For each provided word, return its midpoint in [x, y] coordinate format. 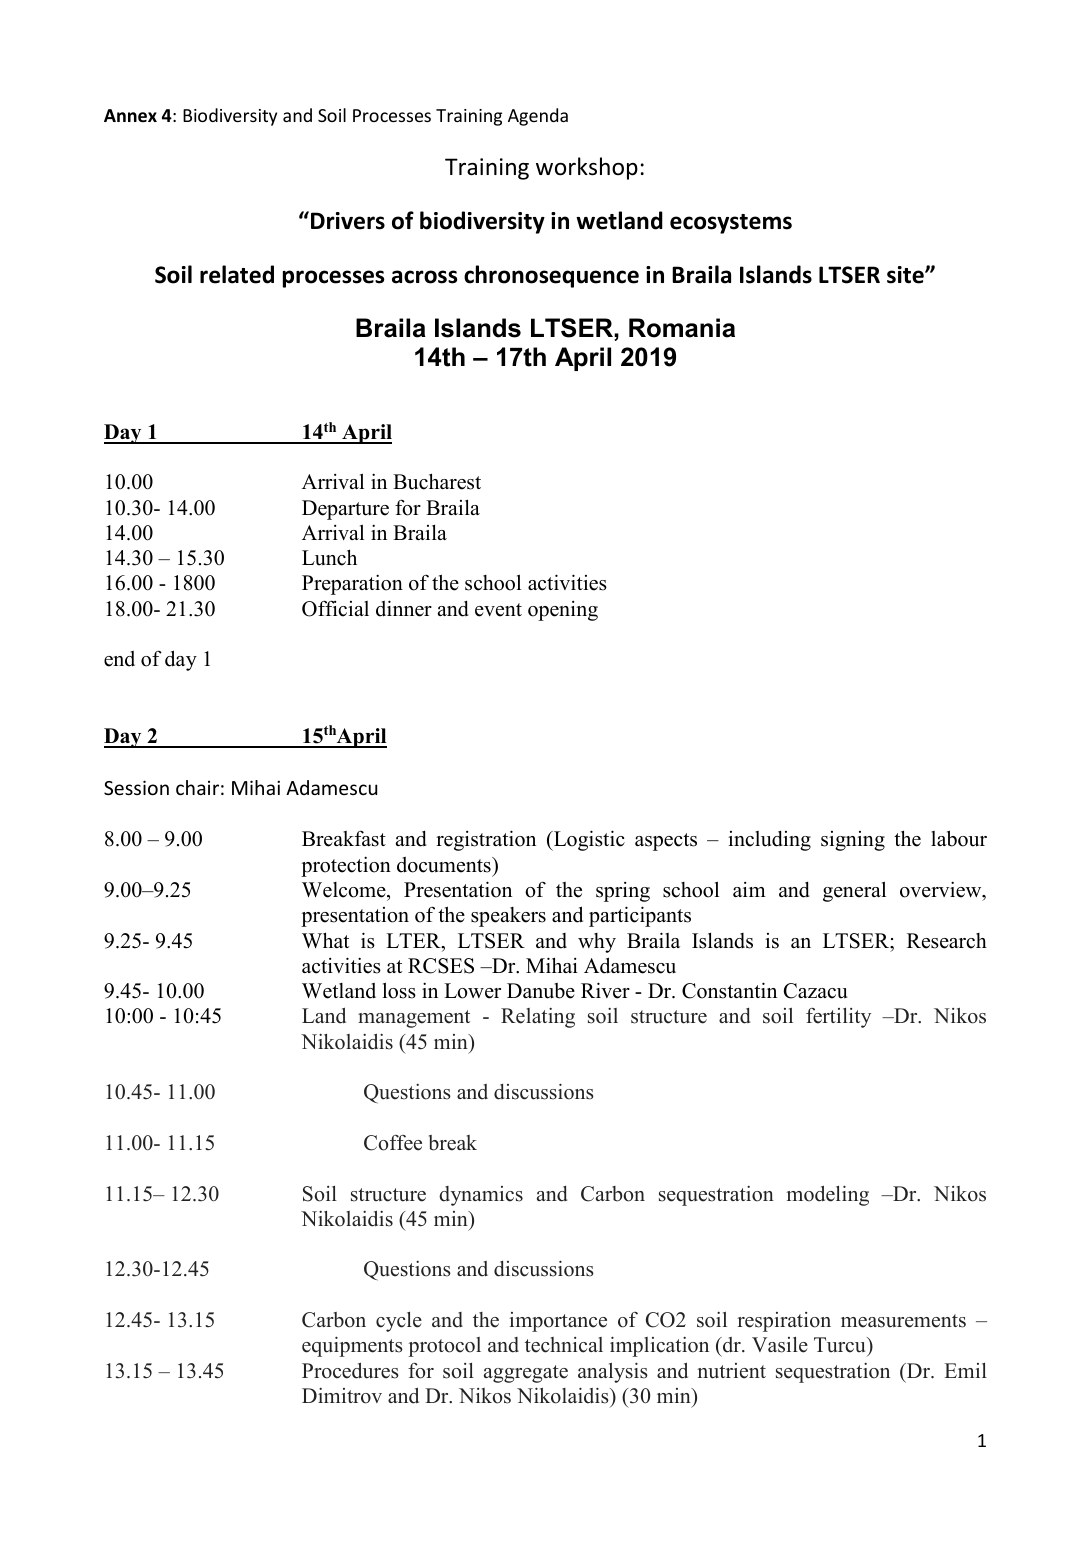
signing [853, 841]
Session [136, 787]
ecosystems [731, 224]
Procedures [350, 1371]
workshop [587, 168]
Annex [130, 115]
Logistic [588, 840]
